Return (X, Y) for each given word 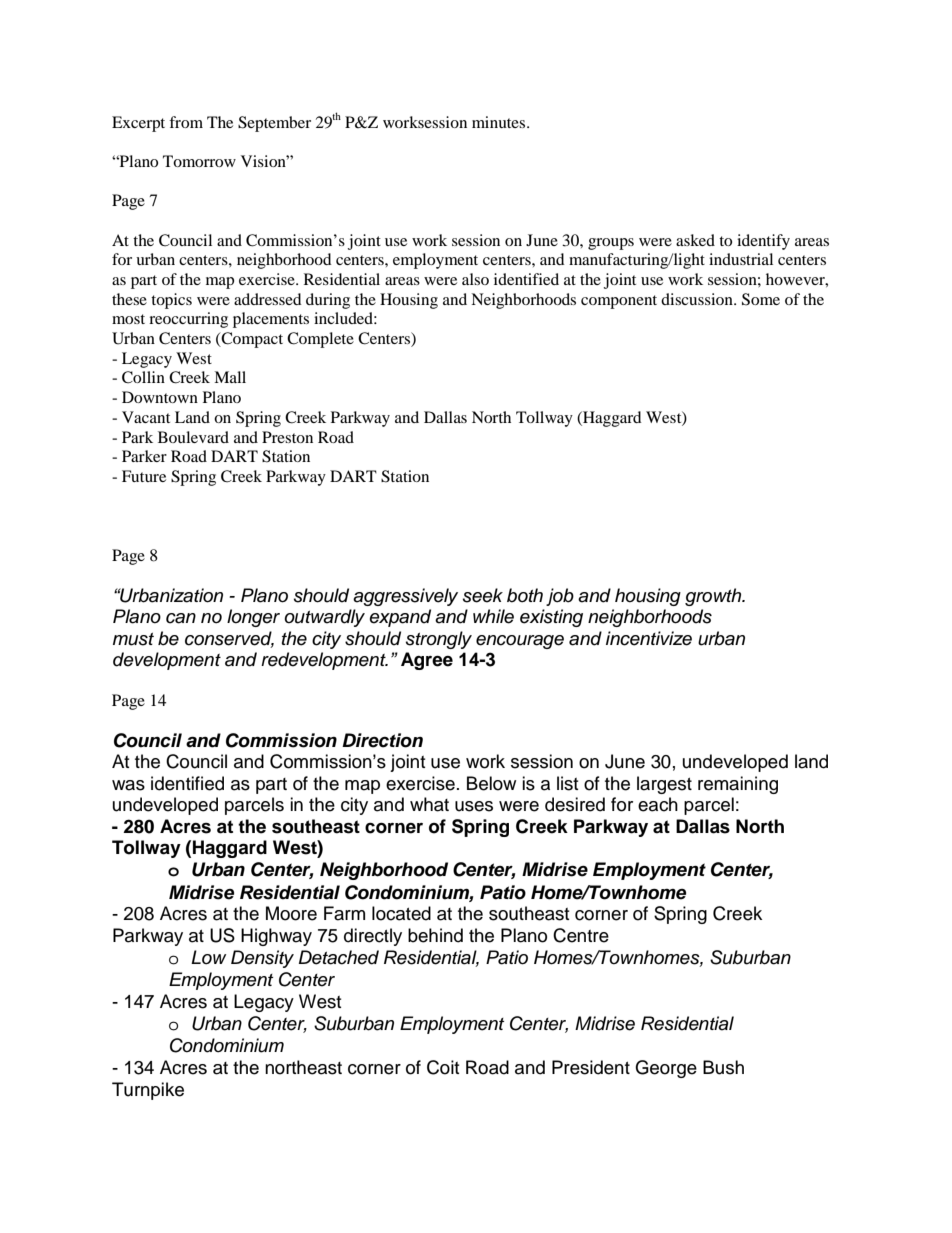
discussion (698, 299)
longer (253, 618)
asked (695, 240)
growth (714, 597)
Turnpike (148, 1091)
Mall (230, 377)
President (591, 1067)
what (429, 804)
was (128, 785)
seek (483, 595)
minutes (500, 122)
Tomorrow (199, 161)
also (475, 279)
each (658, 804)
